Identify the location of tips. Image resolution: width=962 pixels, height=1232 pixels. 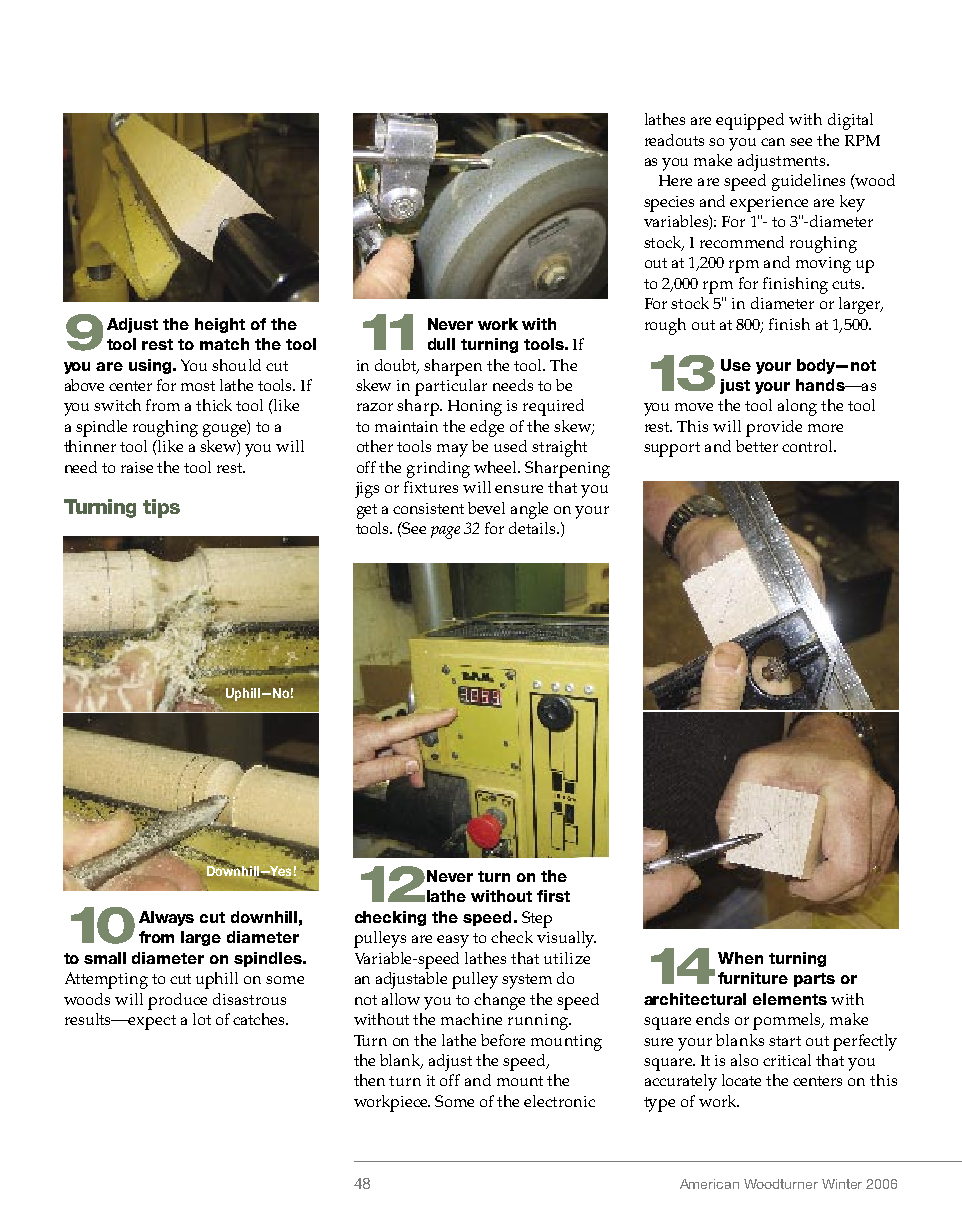
(161, 508).
